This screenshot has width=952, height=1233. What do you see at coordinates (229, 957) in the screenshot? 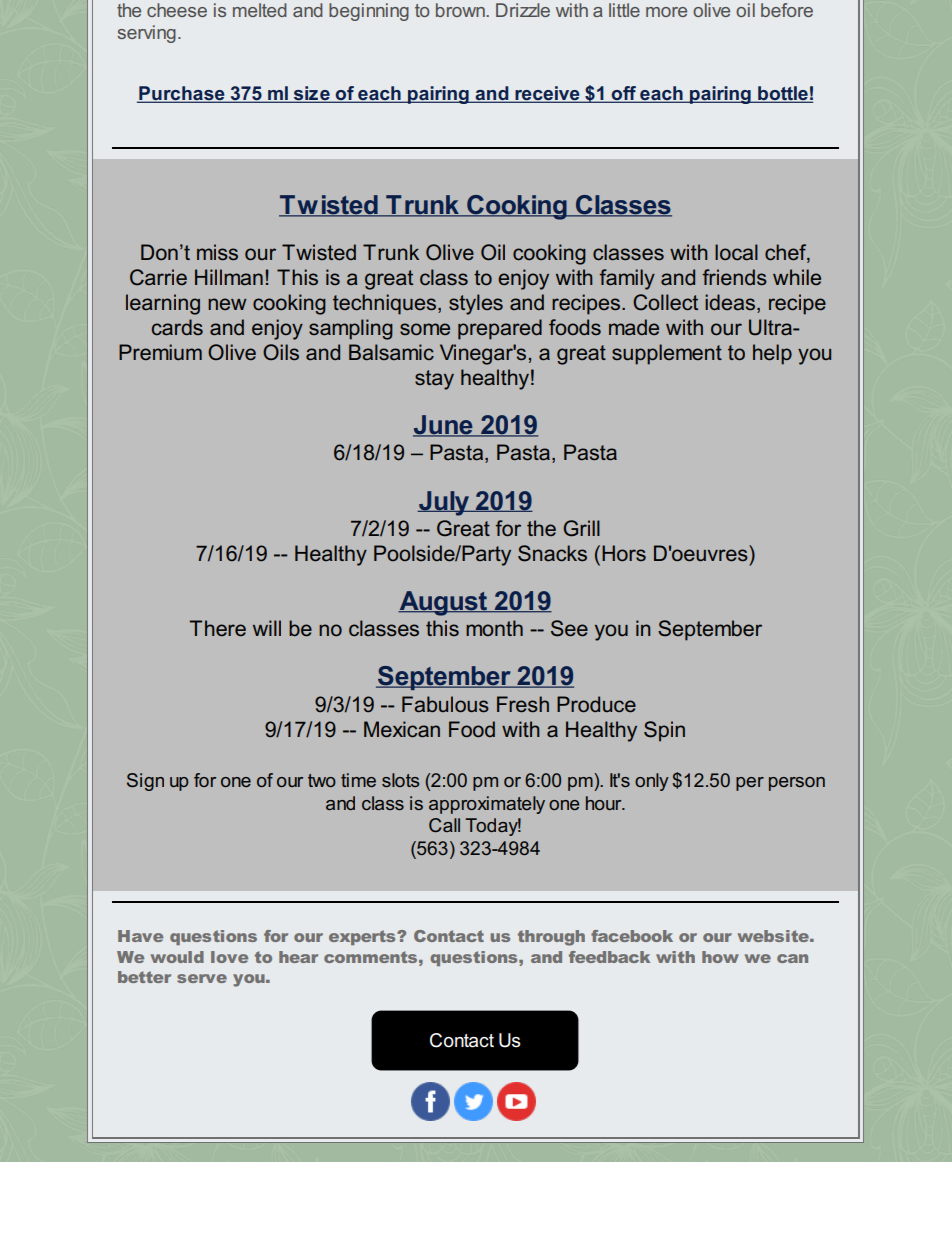
I see `love` at bounding box center [229, 957].
